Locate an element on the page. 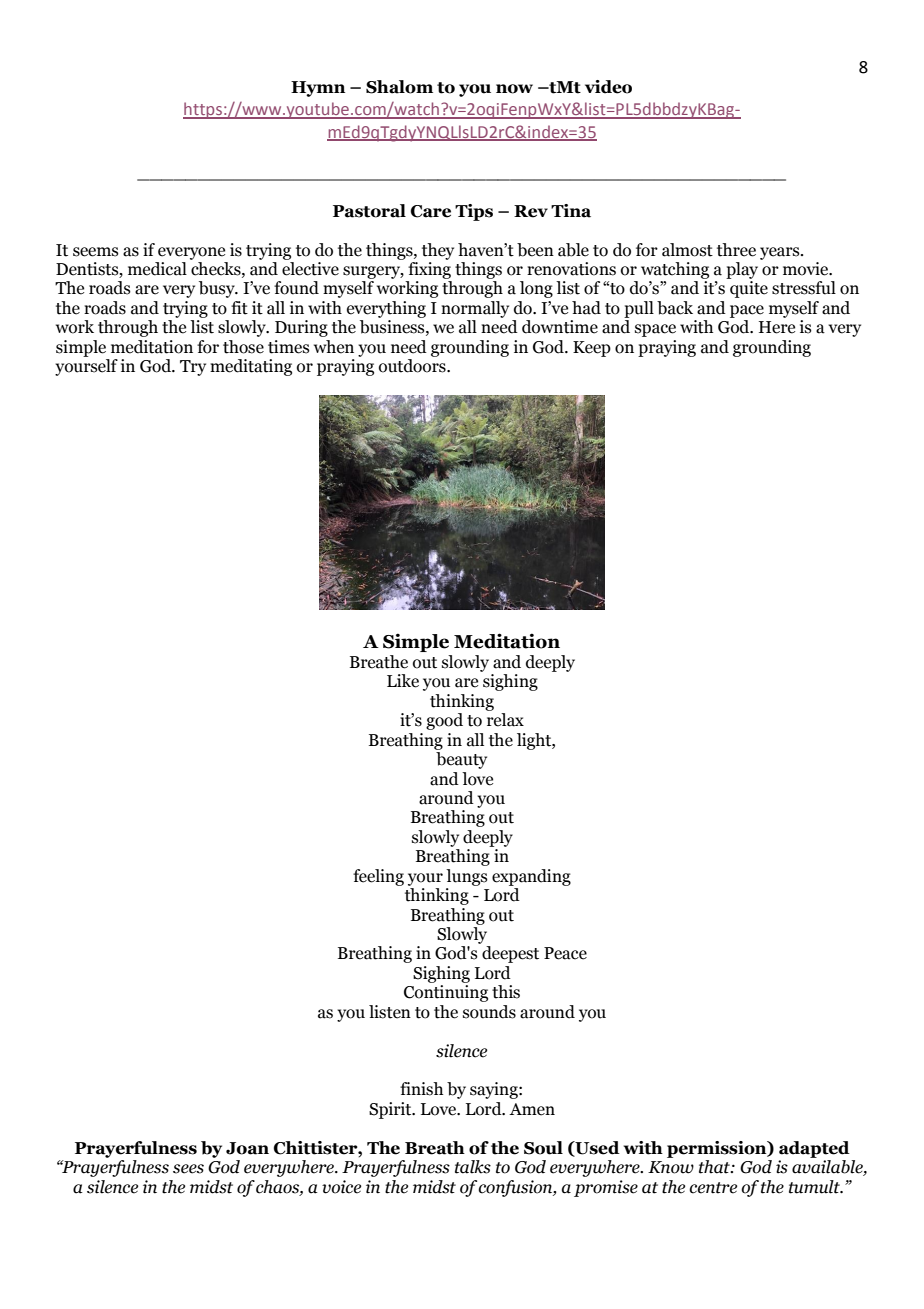 The image size is (924, 1309). Like is located at coordinates (403, 681).
